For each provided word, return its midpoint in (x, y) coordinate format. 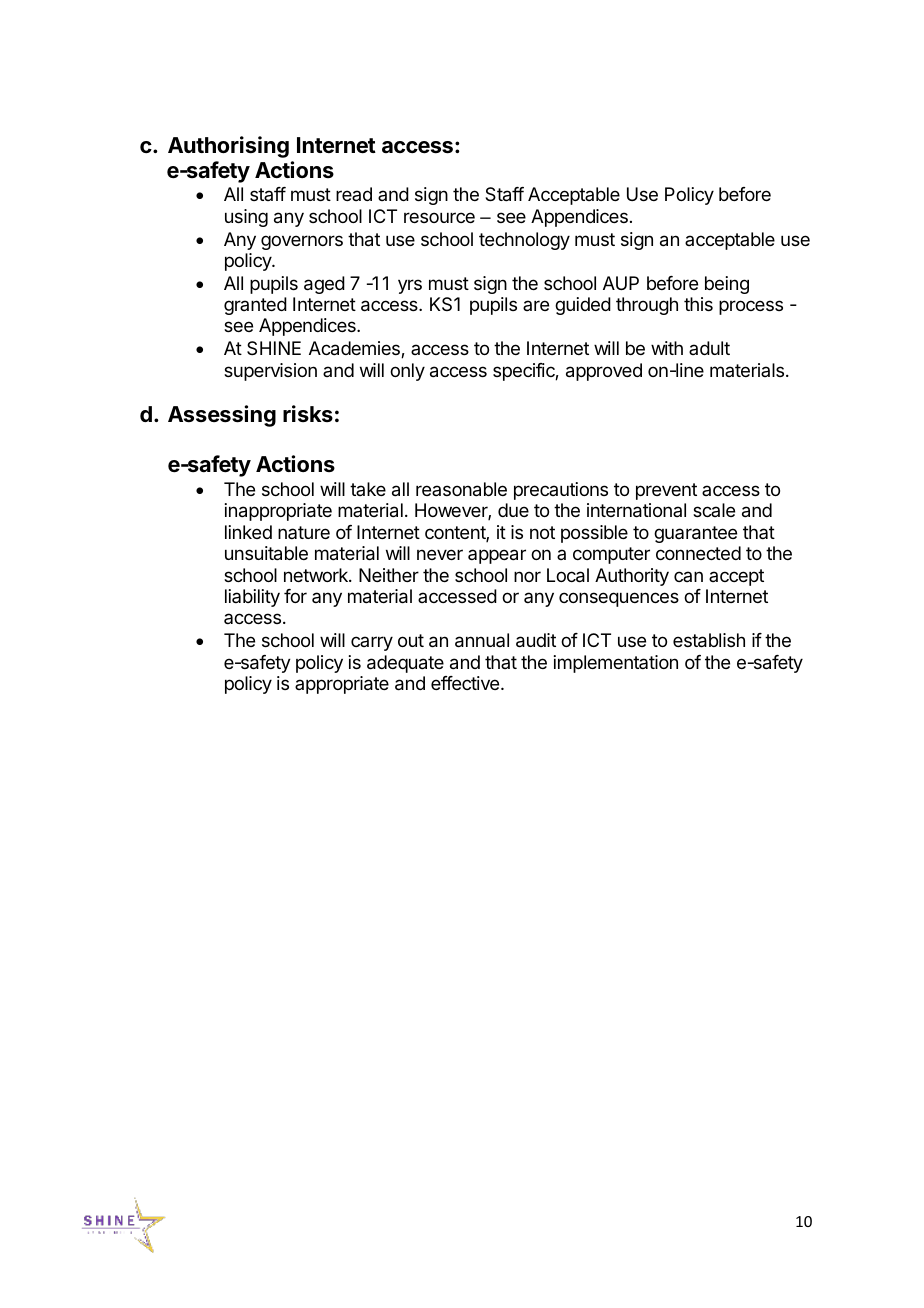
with (667, 348)
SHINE (274, 348)
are (536, 305)
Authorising (228, 147)
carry (372, 643)
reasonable (461, 489)
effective (466, 683)
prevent (666, 491)
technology (524, 241)
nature (304, 532)
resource (439, 217)
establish (709, 640)
